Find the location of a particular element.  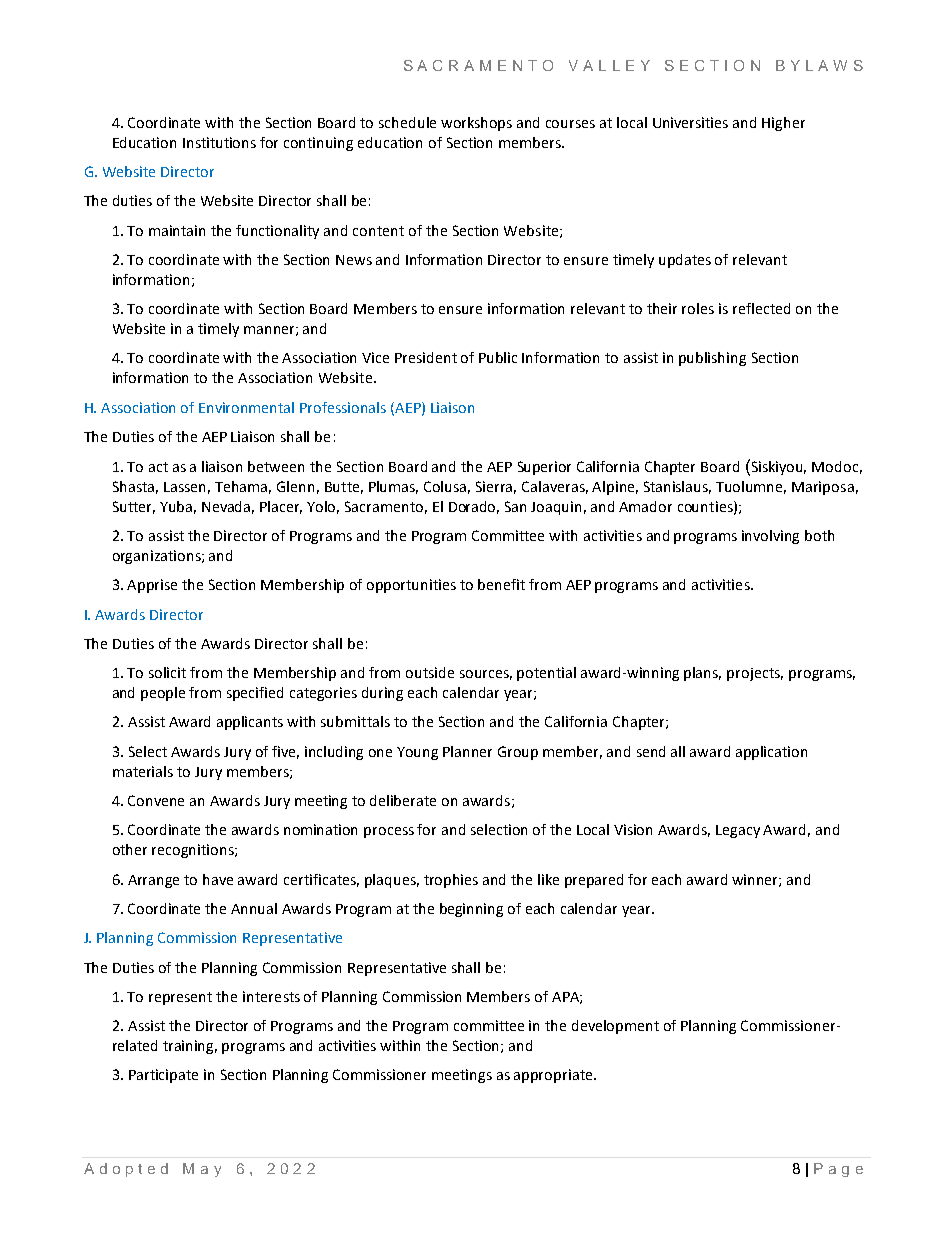

training is located at coordinates (190, 1047).
